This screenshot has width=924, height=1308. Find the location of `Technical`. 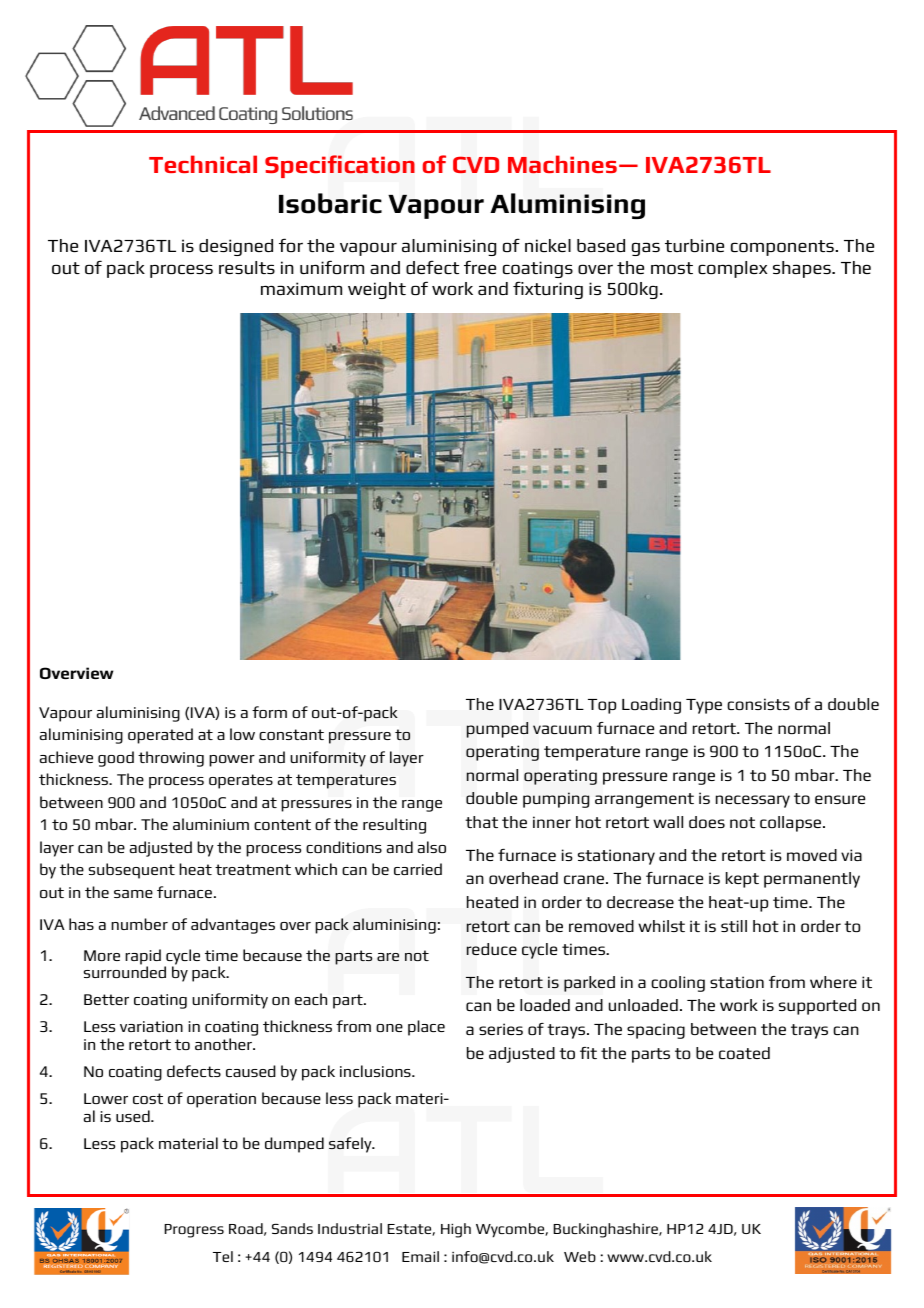

Technical is located at coordinates (203, 164).
